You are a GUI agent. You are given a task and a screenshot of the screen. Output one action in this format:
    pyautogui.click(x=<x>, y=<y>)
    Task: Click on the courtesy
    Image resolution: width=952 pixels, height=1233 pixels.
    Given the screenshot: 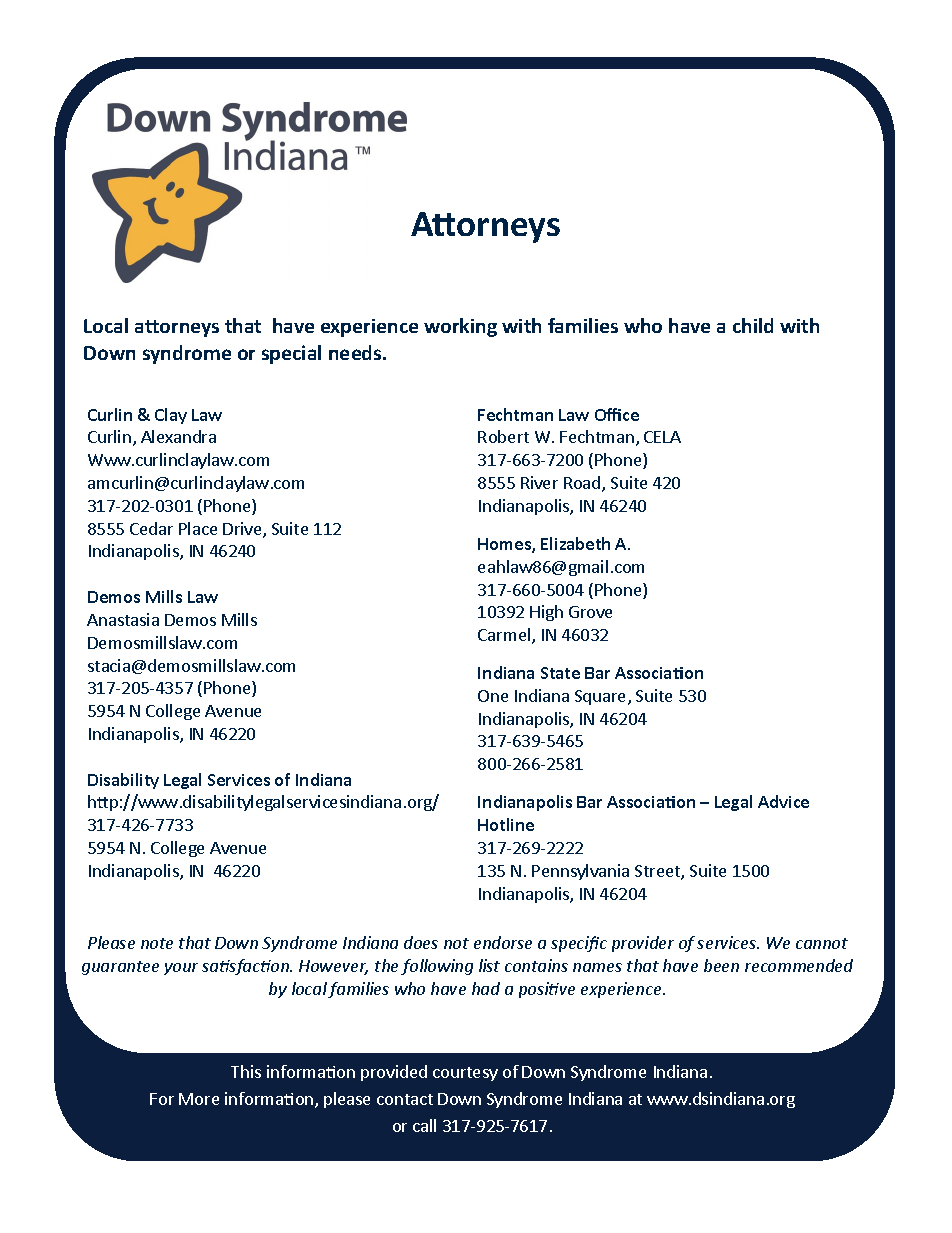 What is the action you would take?
    pyautogui.click(x=465, y=1074)
